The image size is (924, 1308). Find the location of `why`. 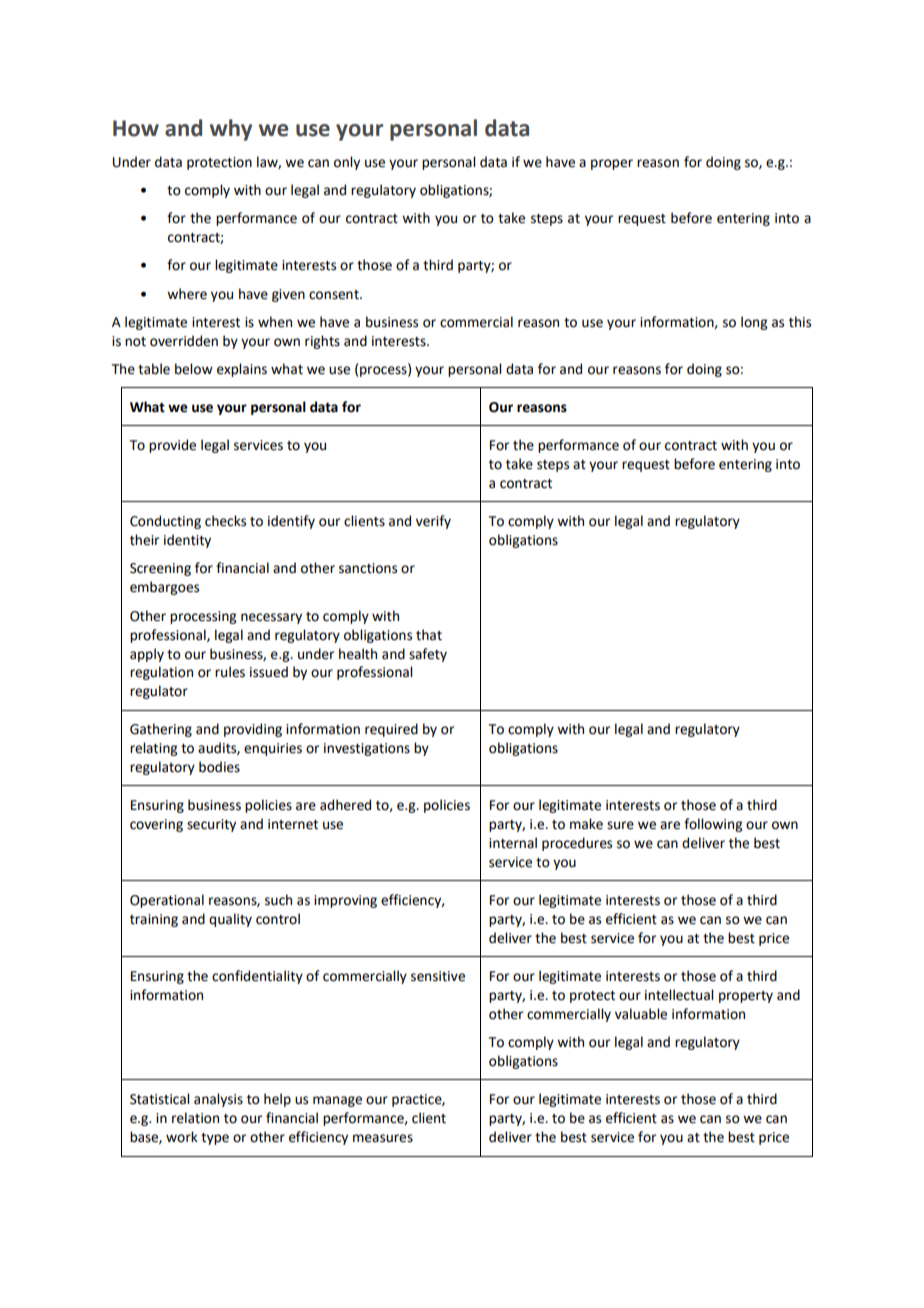

why is located at coordinates (231, 130).
